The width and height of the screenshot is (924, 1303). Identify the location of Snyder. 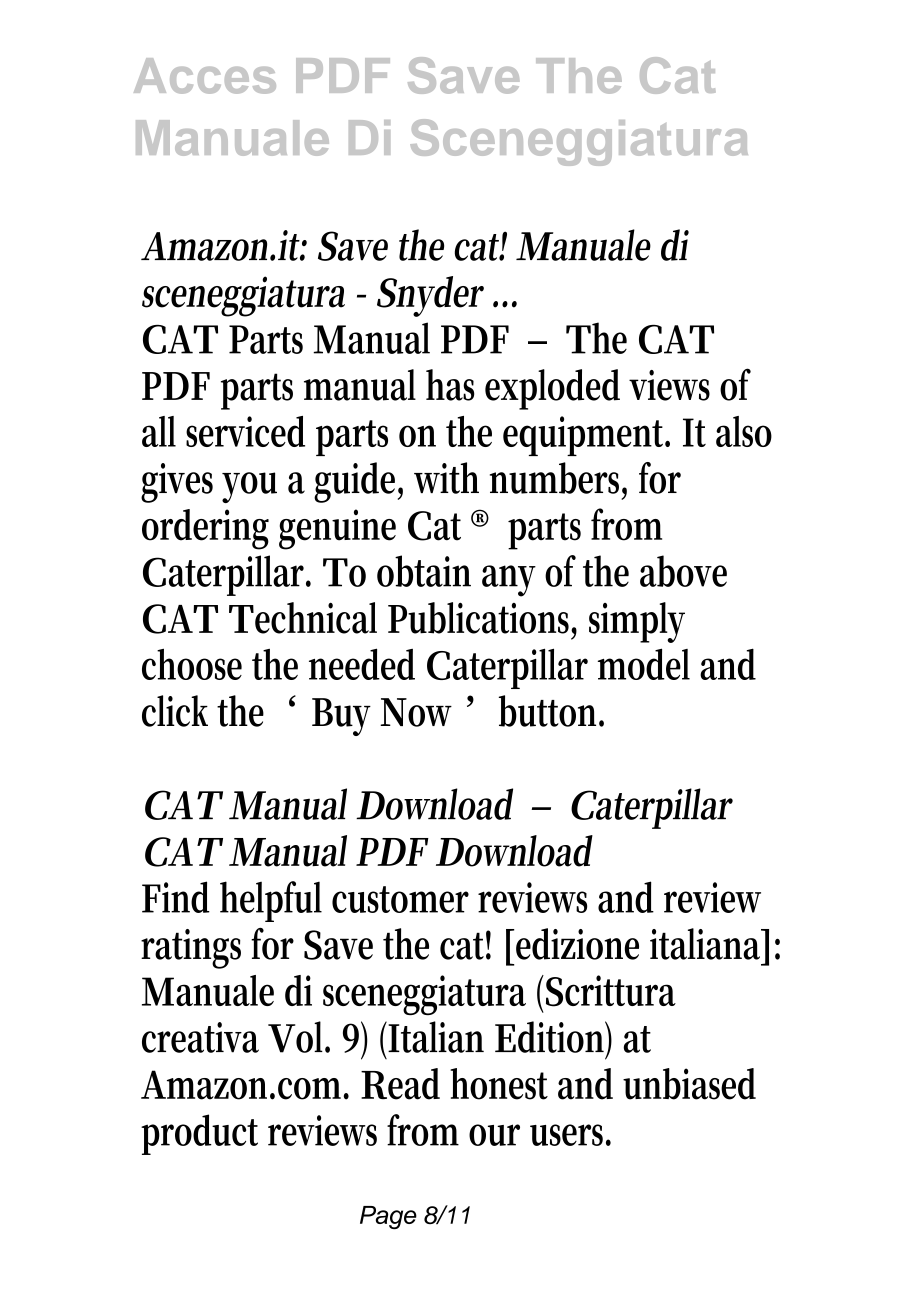
(430, 296).
